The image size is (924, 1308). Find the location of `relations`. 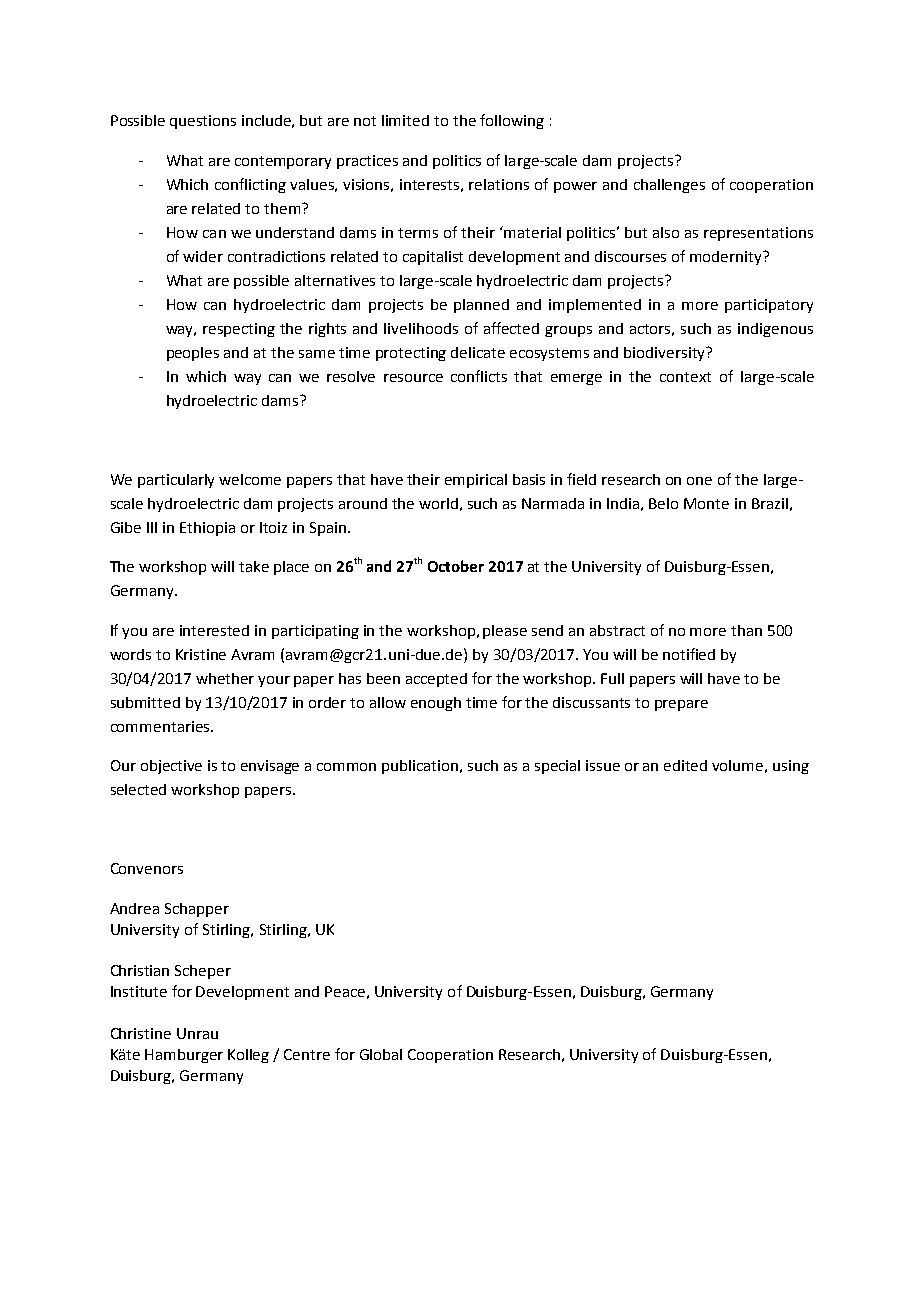

relations is located at coordinates (499, 184).
